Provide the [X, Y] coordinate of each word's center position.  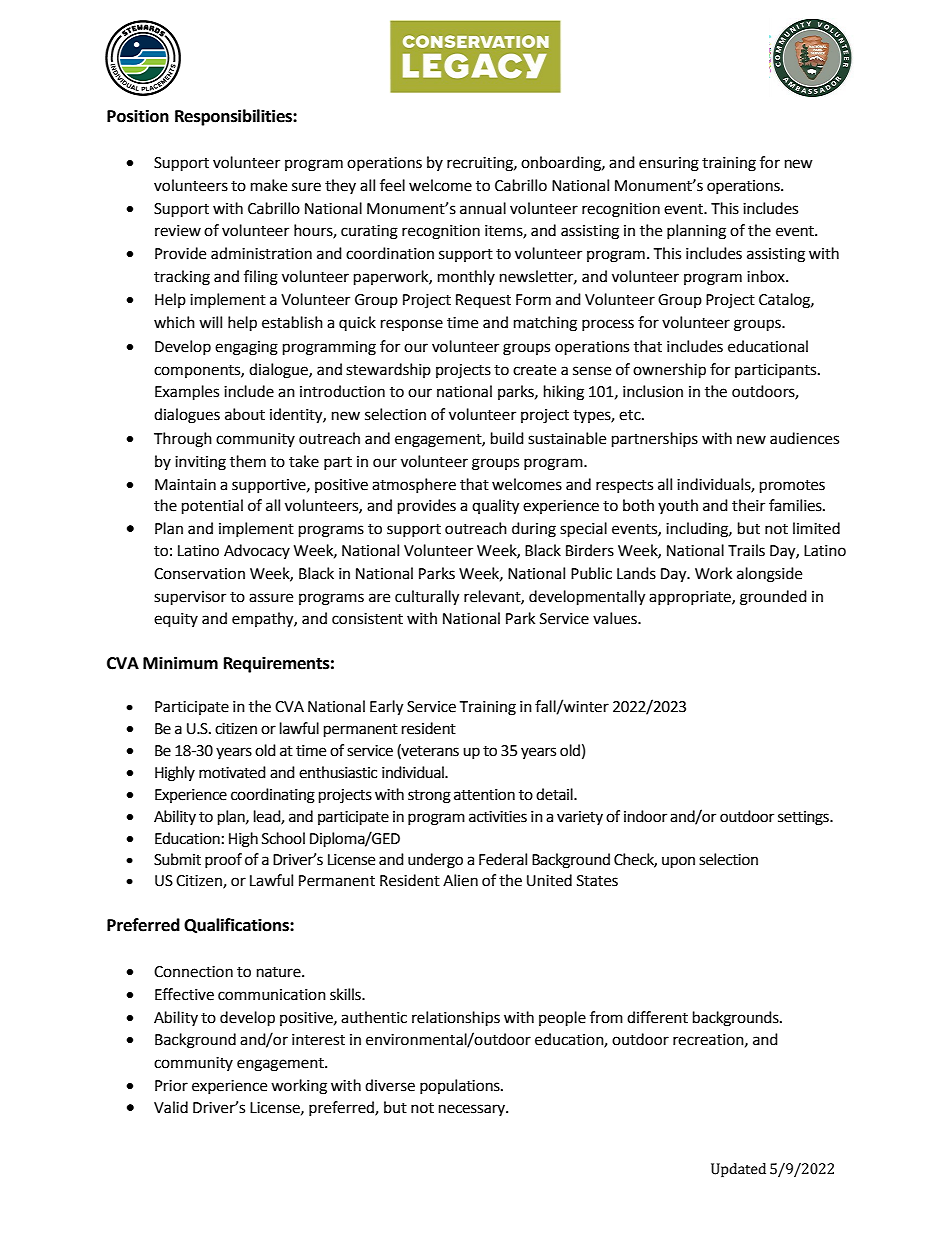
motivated [232, 772]
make [269, 185]
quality [495, 507]
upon [678, 862]
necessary [473, 1110]
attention [484, 795]
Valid [171, 1107]
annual [483, 208]
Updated [738, 1170]
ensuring [669, 164]
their [748, 505]
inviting [200, 463]
